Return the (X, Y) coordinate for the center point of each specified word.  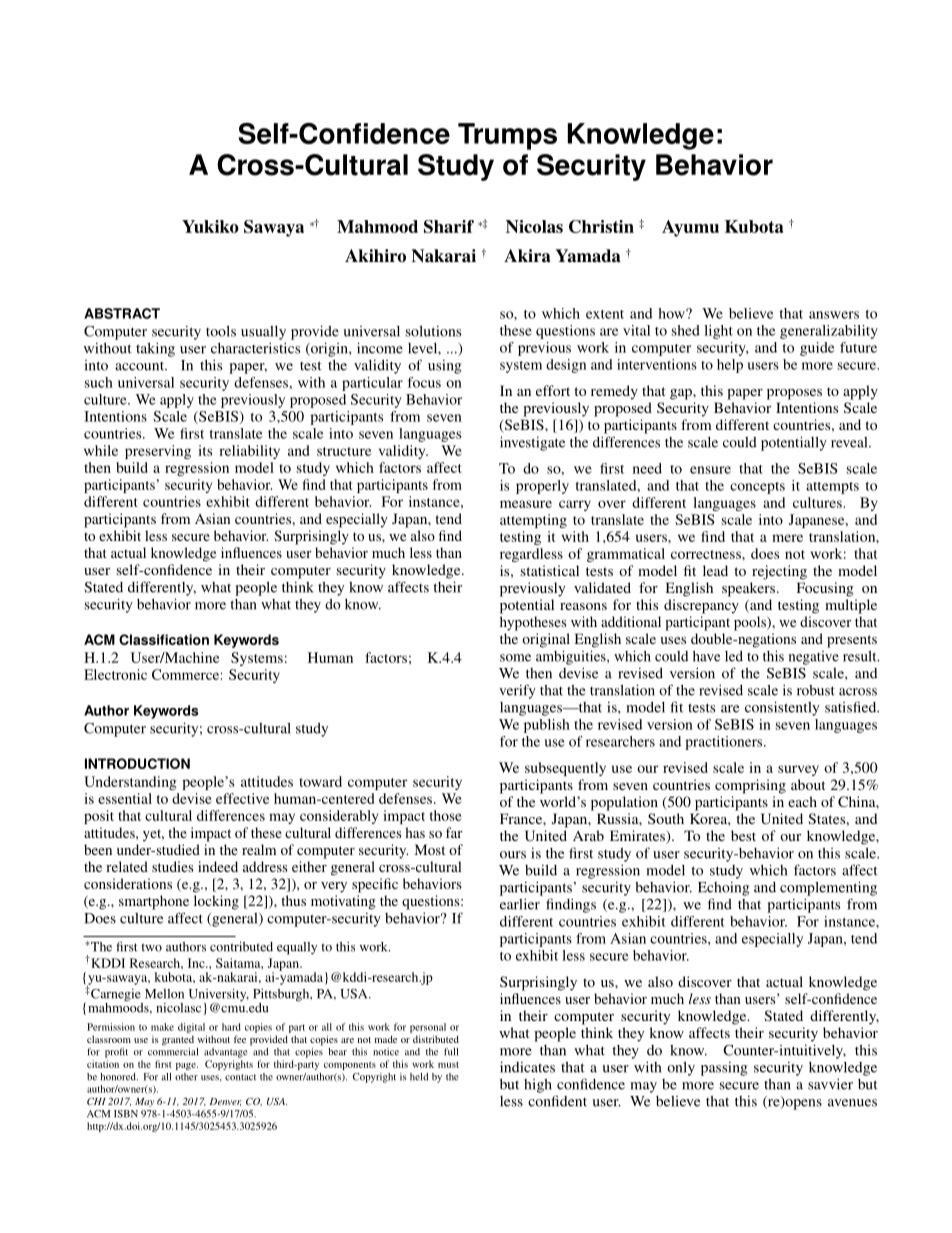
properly (542, 487)
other (186, 1077)
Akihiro (375, 255)
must (448, 1065)
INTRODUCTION (137, 763)
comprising (750, 786)
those (446, 815)
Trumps (507, 136)
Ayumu (690, 228)
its (205, 450)
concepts (757, 488)
